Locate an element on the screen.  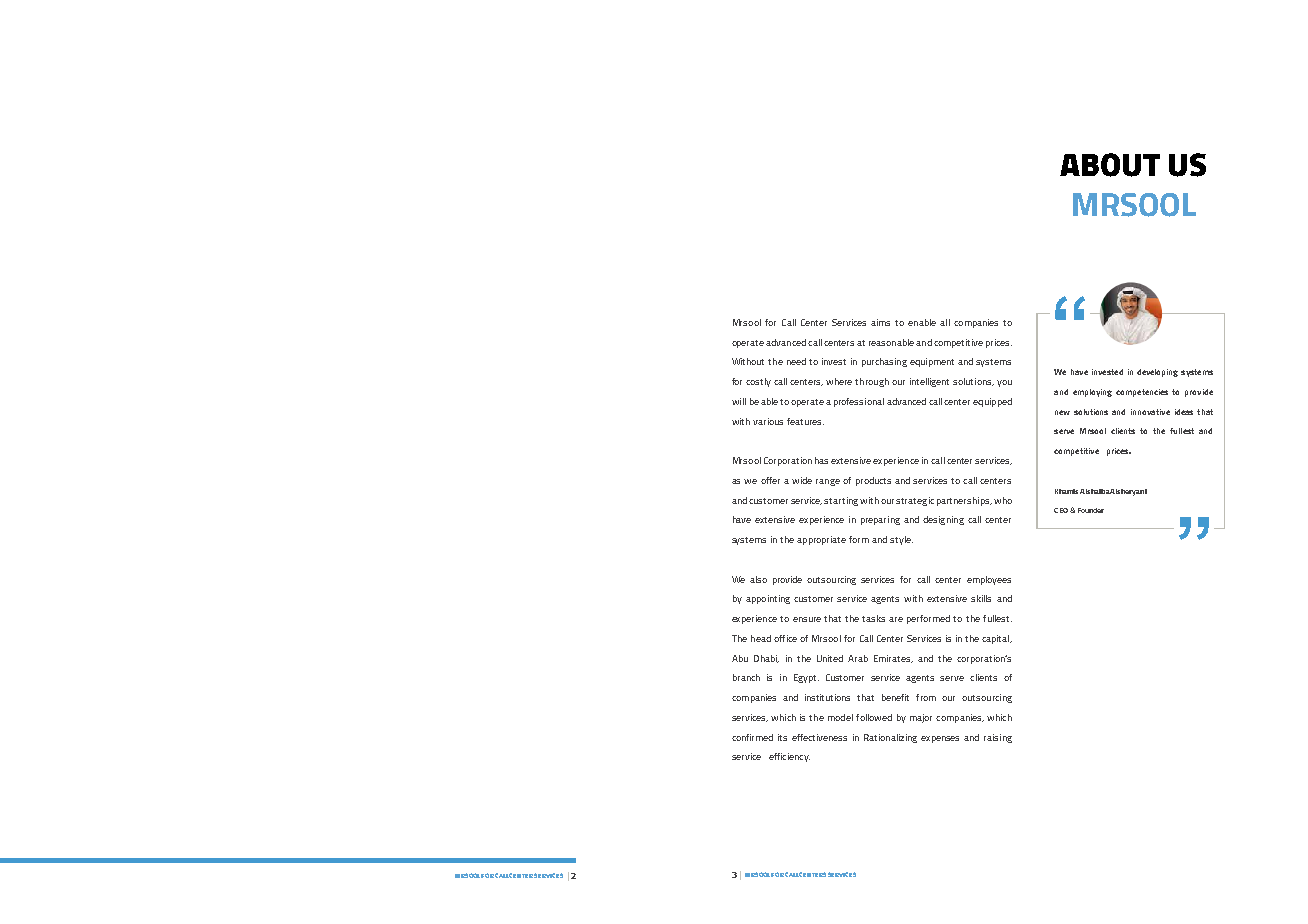
appropriate is located at coordinates (821, 540).
